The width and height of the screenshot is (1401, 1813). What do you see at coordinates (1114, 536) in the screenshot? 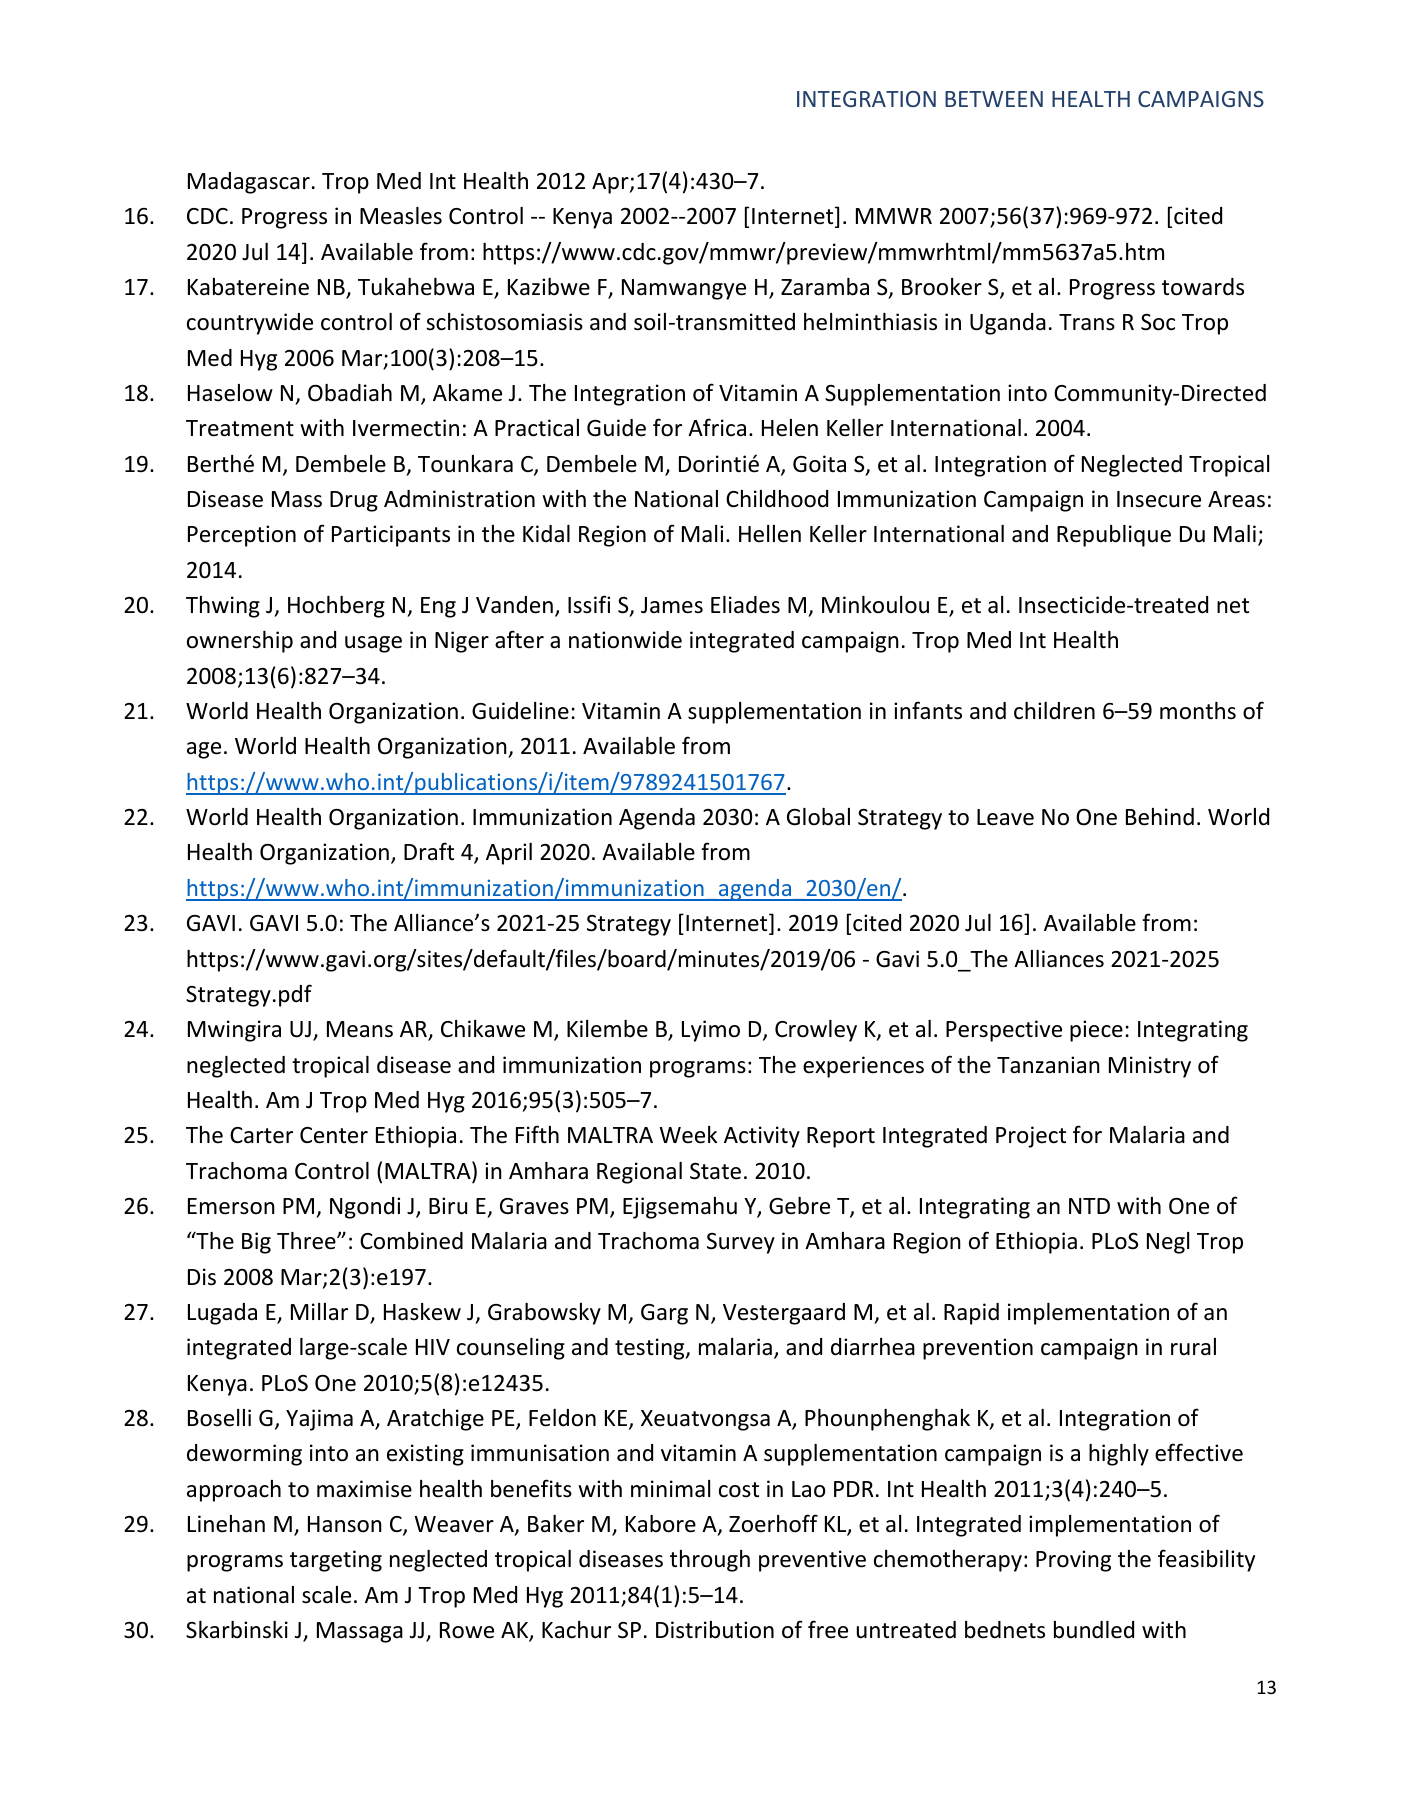
I see `Republique` at bounding box center [1114, 536].
